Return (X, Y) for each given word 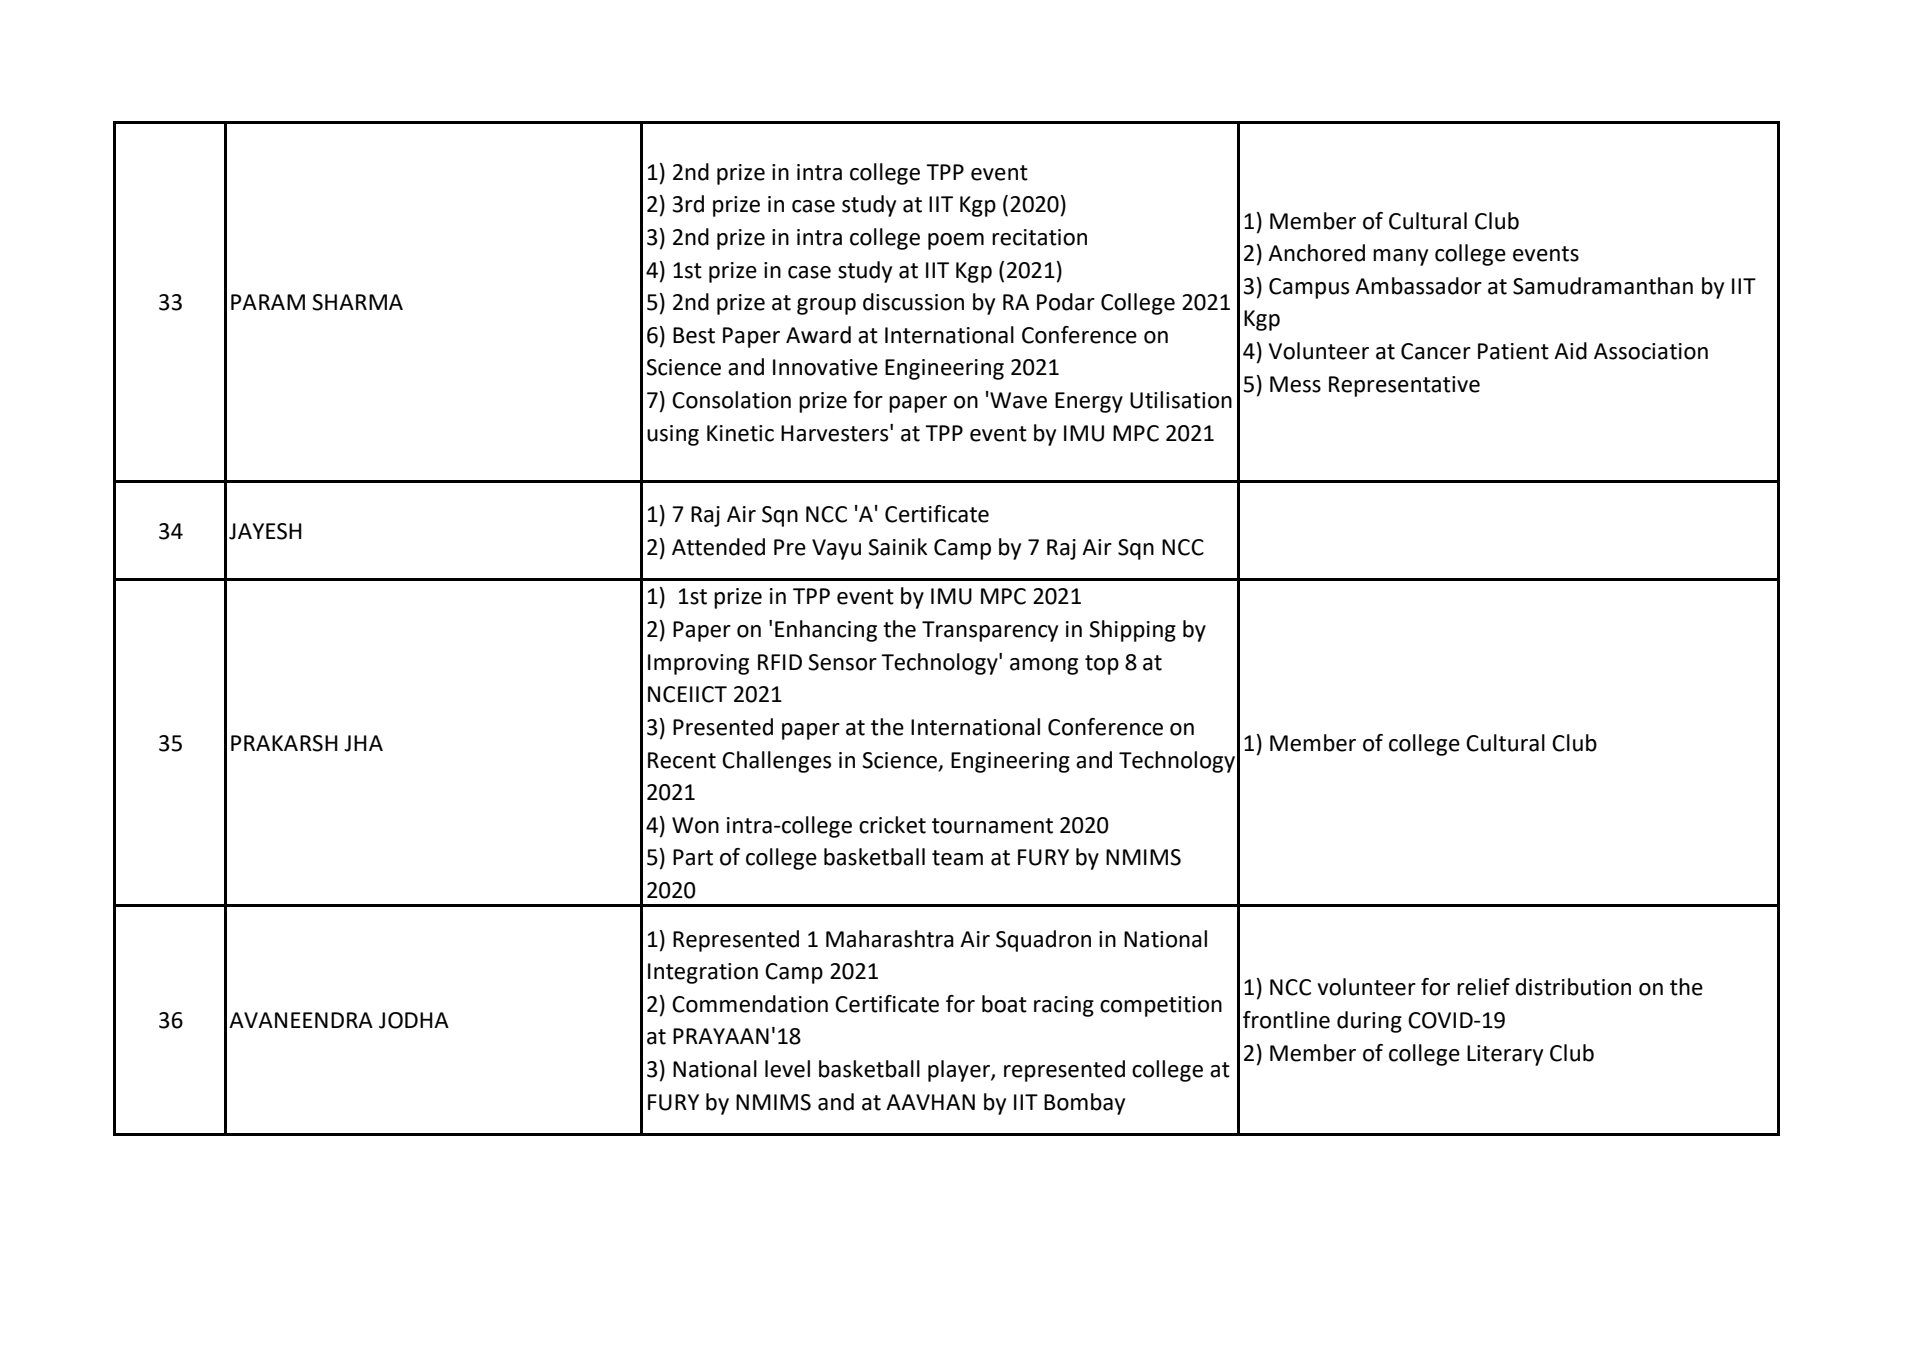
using (673, 435)
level (787, 1069)
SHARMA (357, 302)
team (957, 858)
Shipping (1132, 631)
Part (693, 857)
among (1044, 666)
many (1400, 257)
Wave (1017, 400)
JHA (363, 743)
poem (956, 241)
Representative (1404, 386)
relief (1483, 987)
